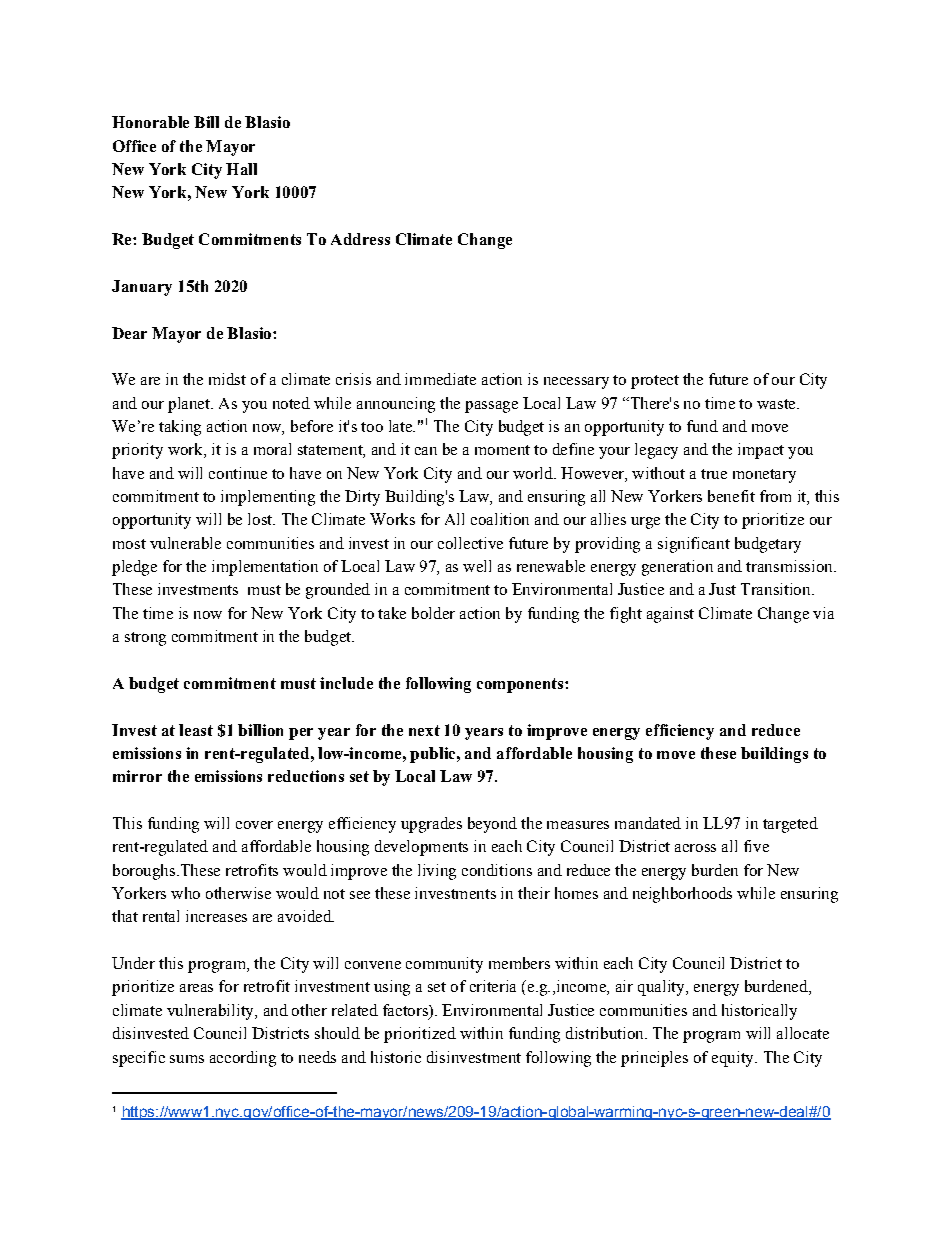  What do you see at coordinates (360, 239) in the screenshot?
I see `Address` at bounding box center [360, 239].
